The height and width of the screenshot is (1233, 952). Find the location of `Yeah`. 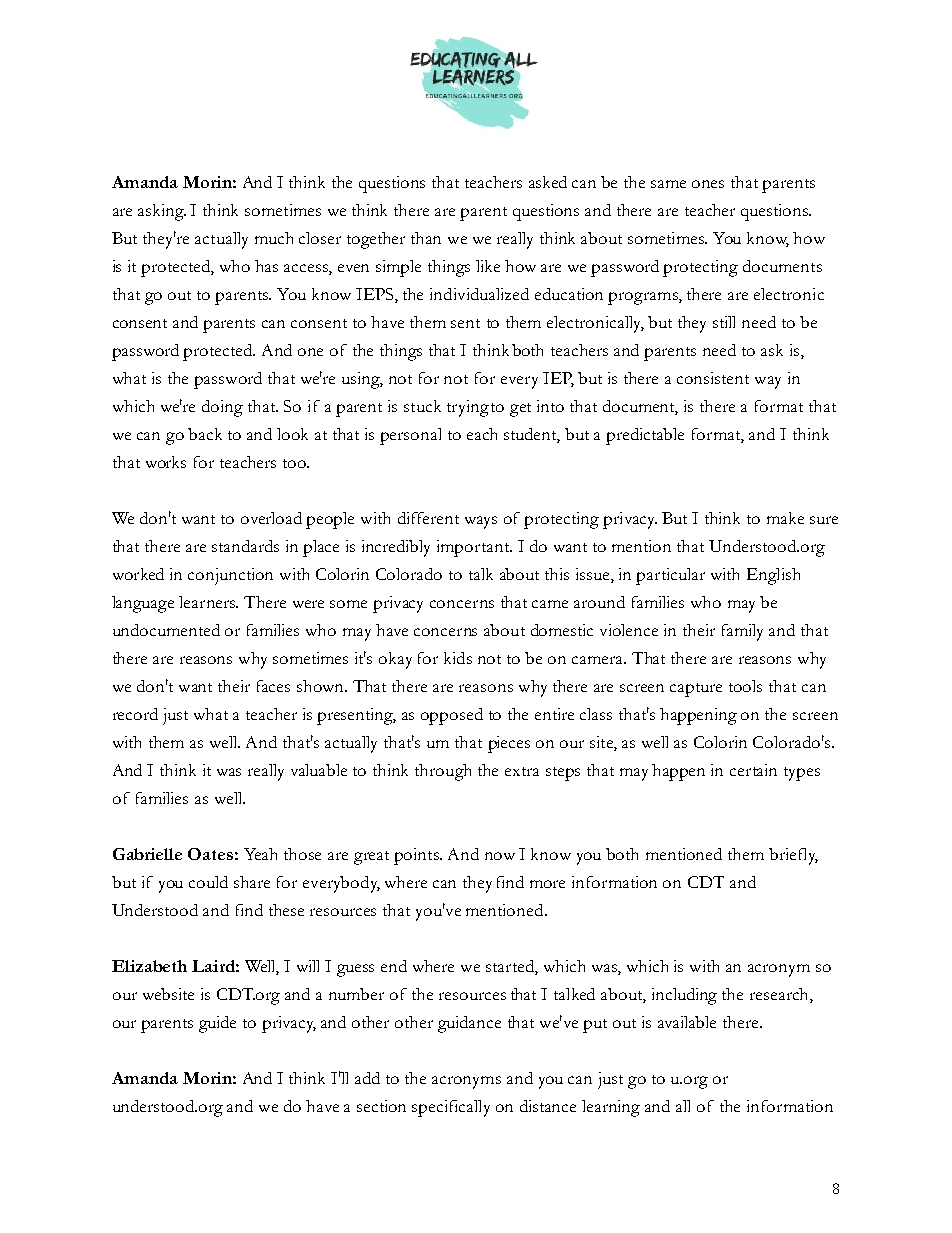

Yeah is located at coordinates (260, 854).
